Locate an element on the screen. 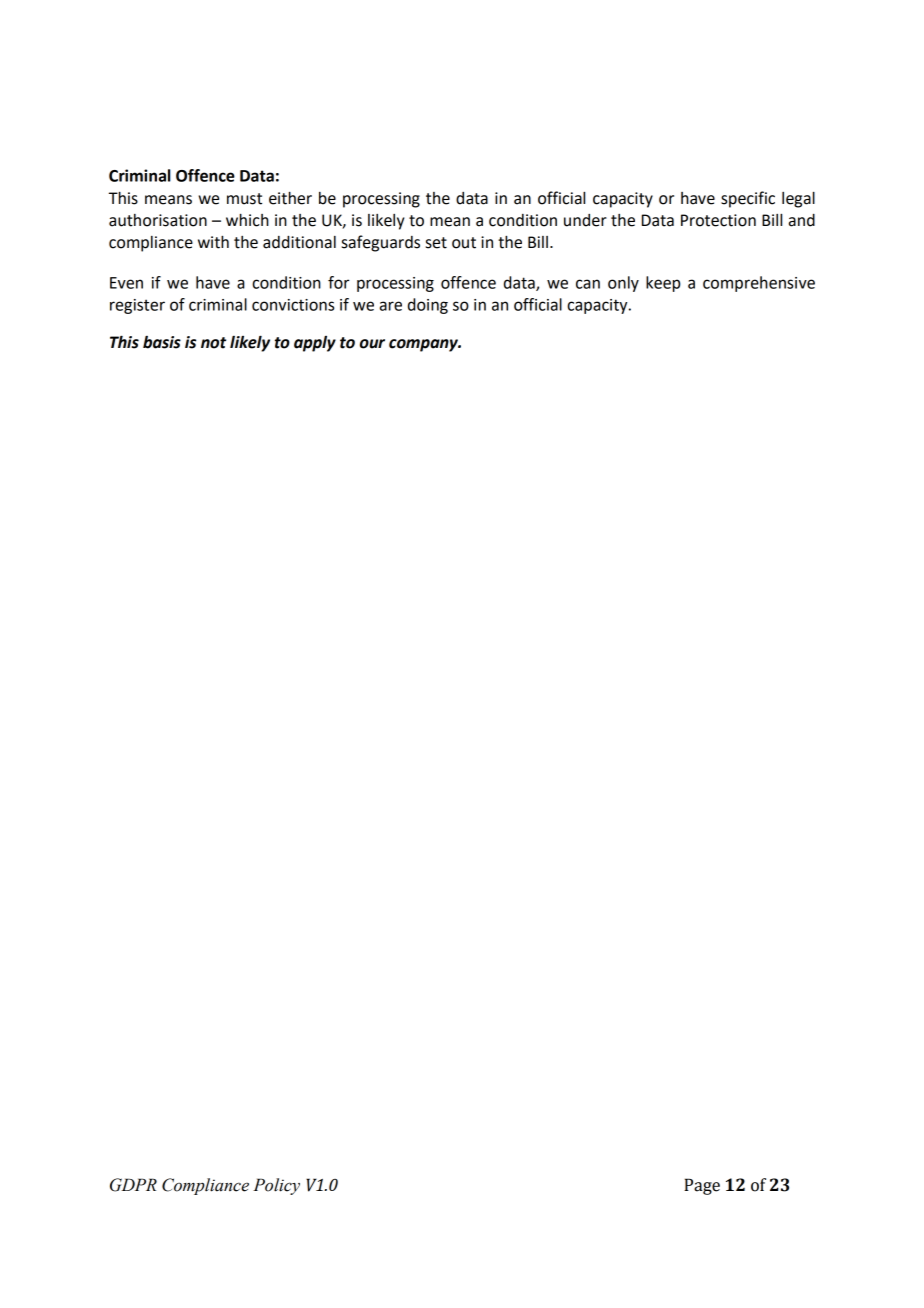  our is located at coordinates (372, 344).
